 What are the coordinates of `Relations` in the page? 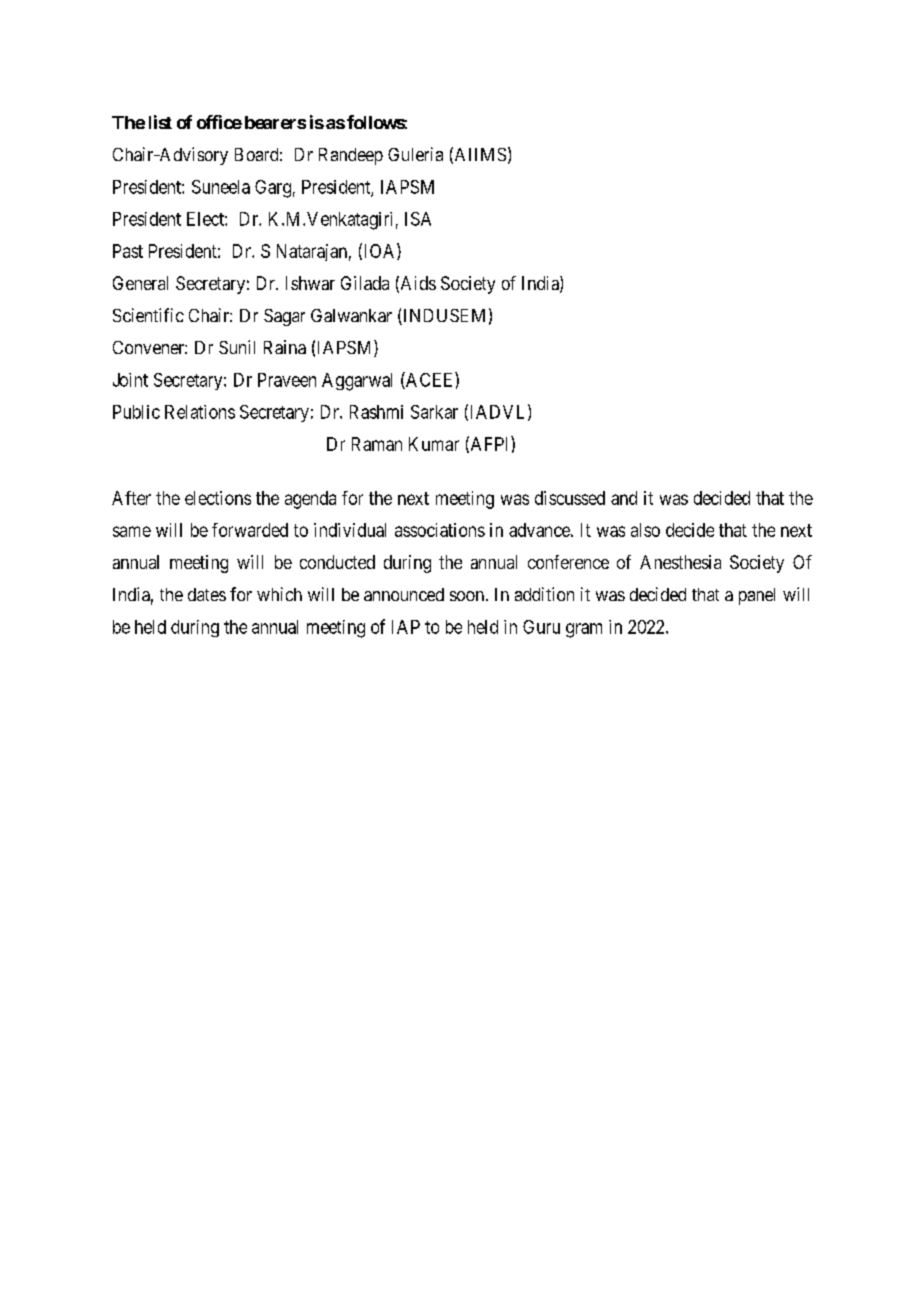 It's located at (200, 412).
